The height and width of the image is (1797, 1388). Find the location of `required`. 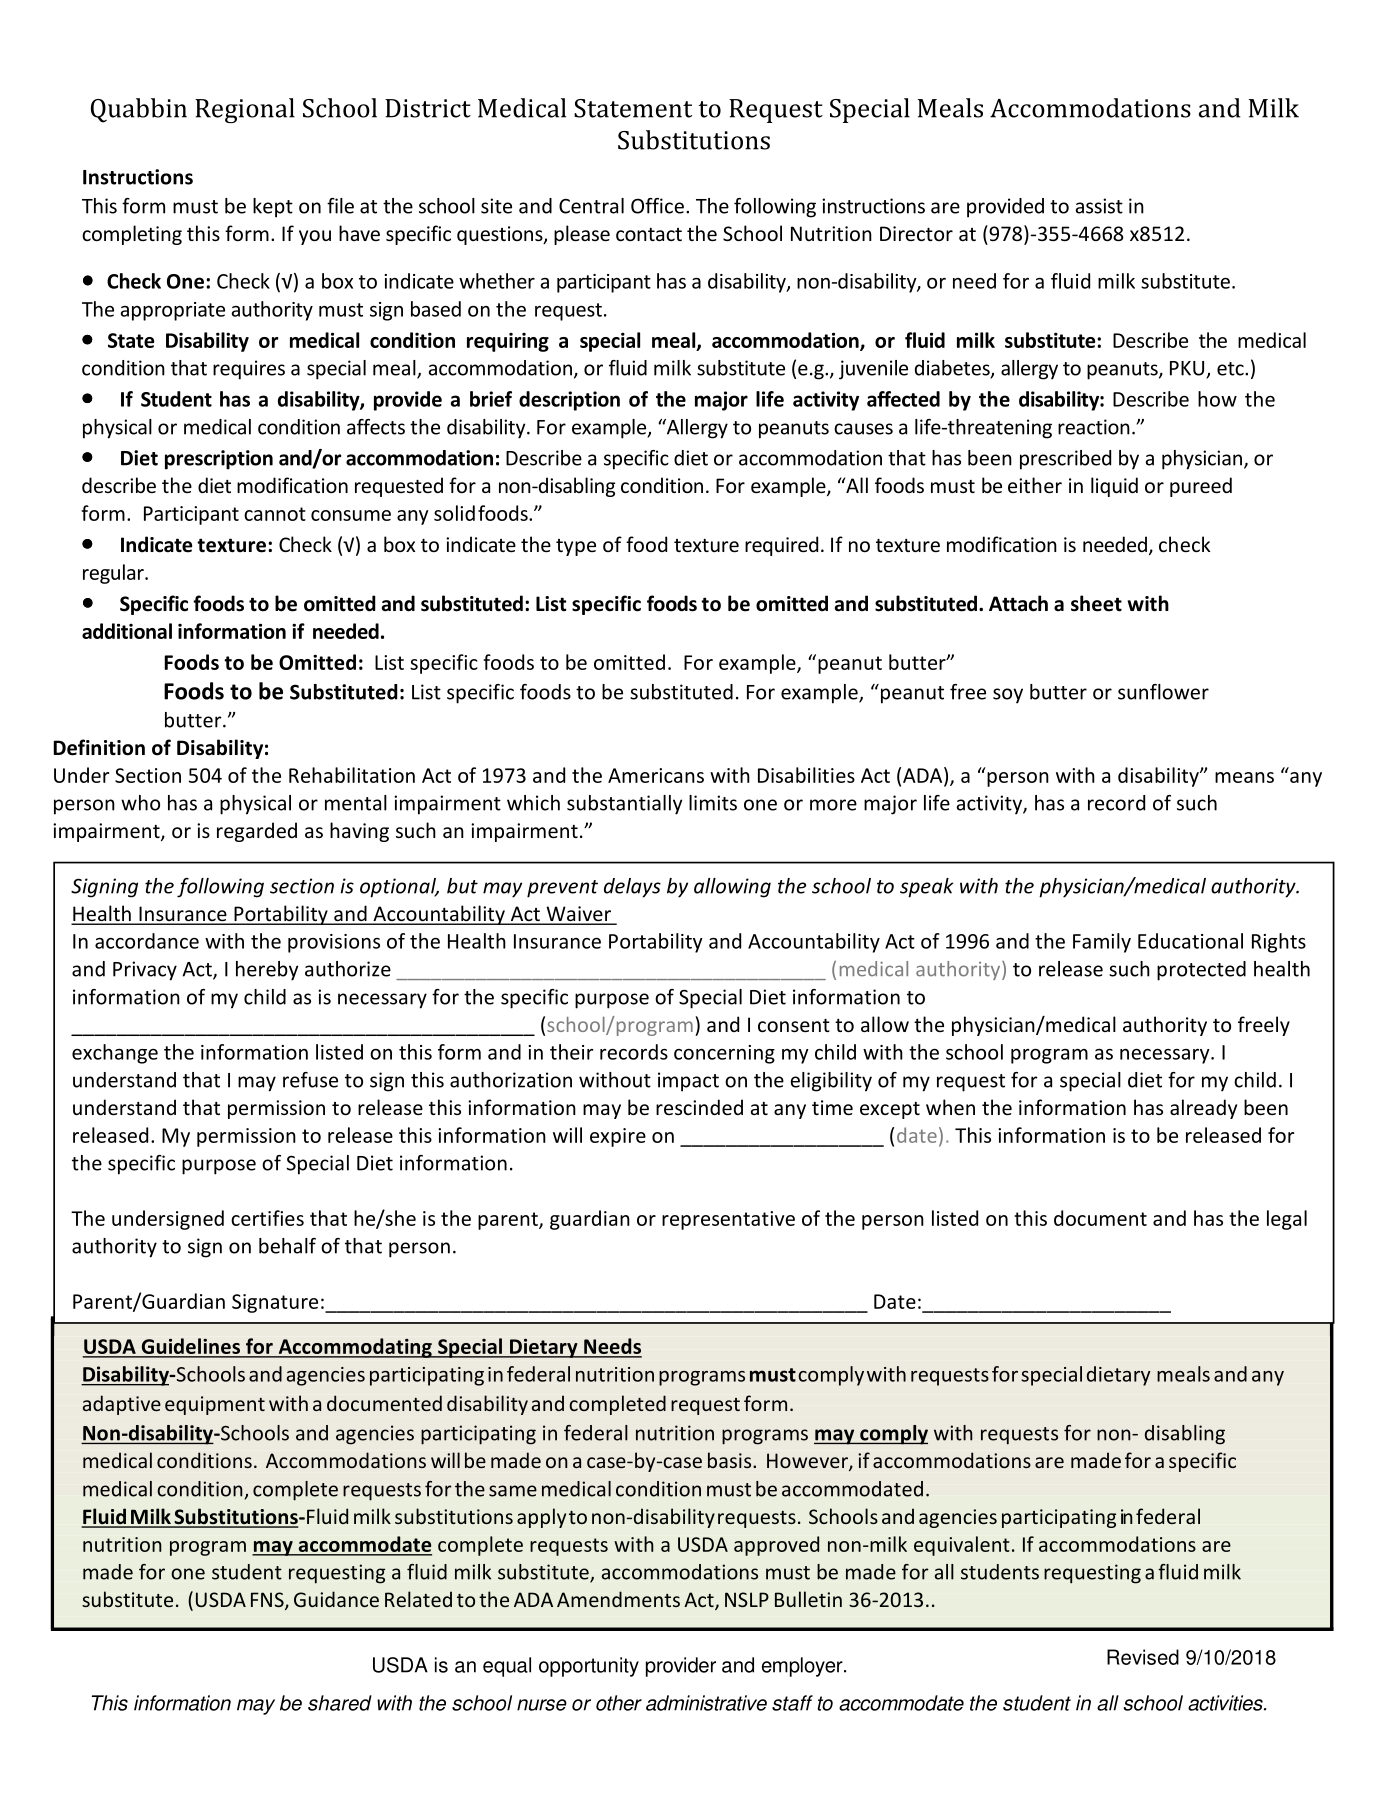

required is located at coordinates (781, 546).
